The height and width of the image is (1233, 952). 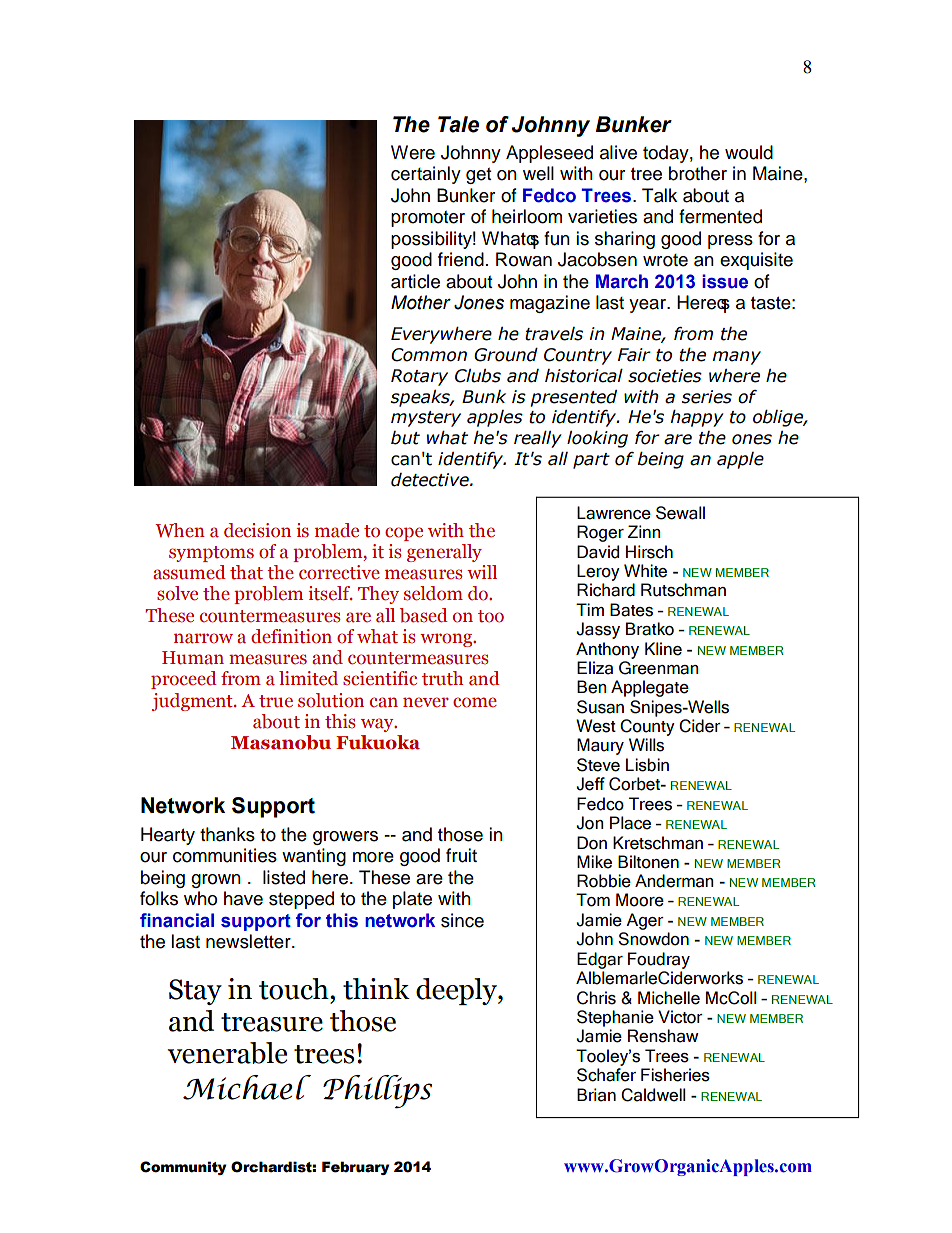 I want to click on but, so click(x=405, y=438).
